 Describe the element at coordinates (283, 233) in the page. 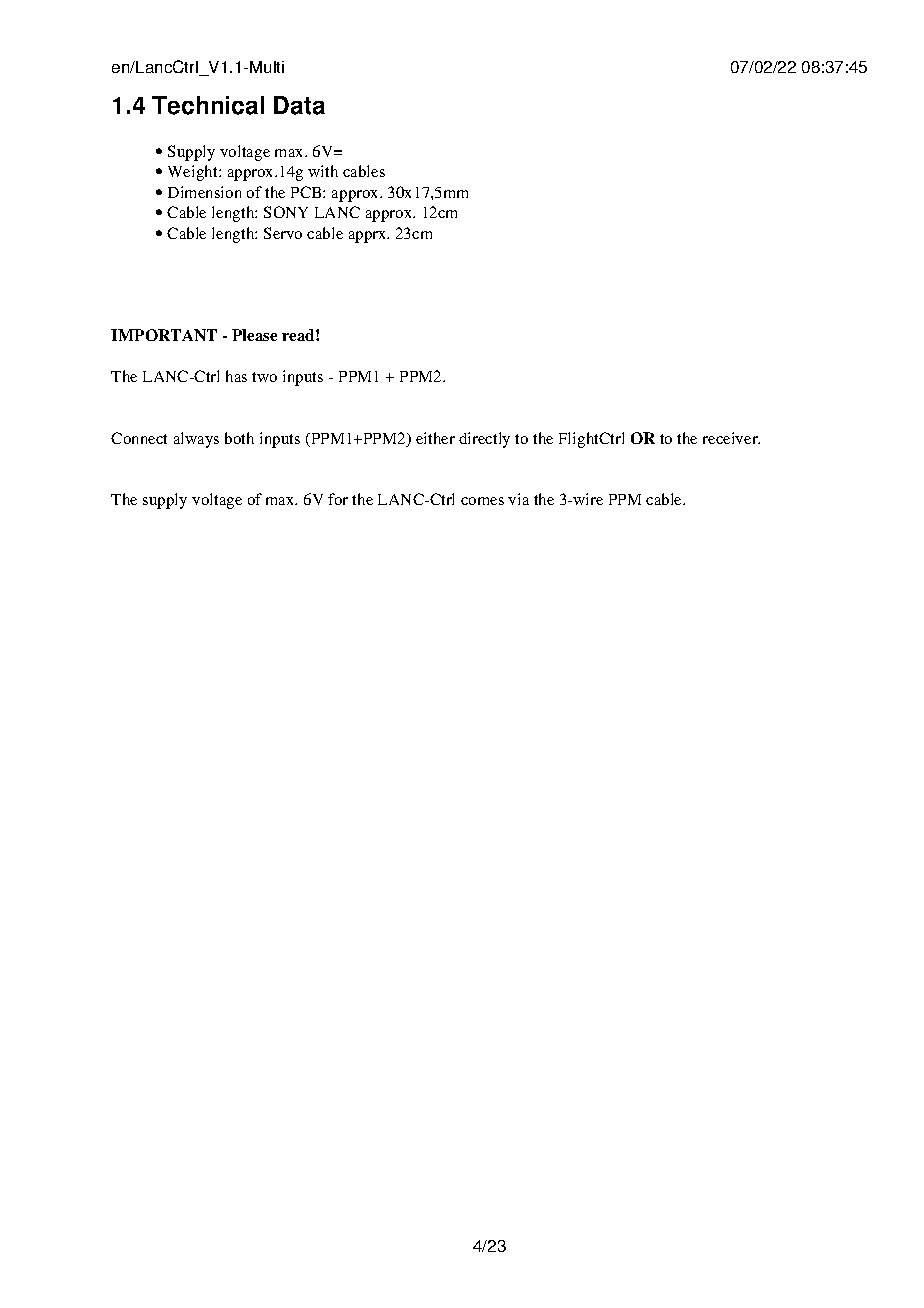

I see `Servo` at that location.
